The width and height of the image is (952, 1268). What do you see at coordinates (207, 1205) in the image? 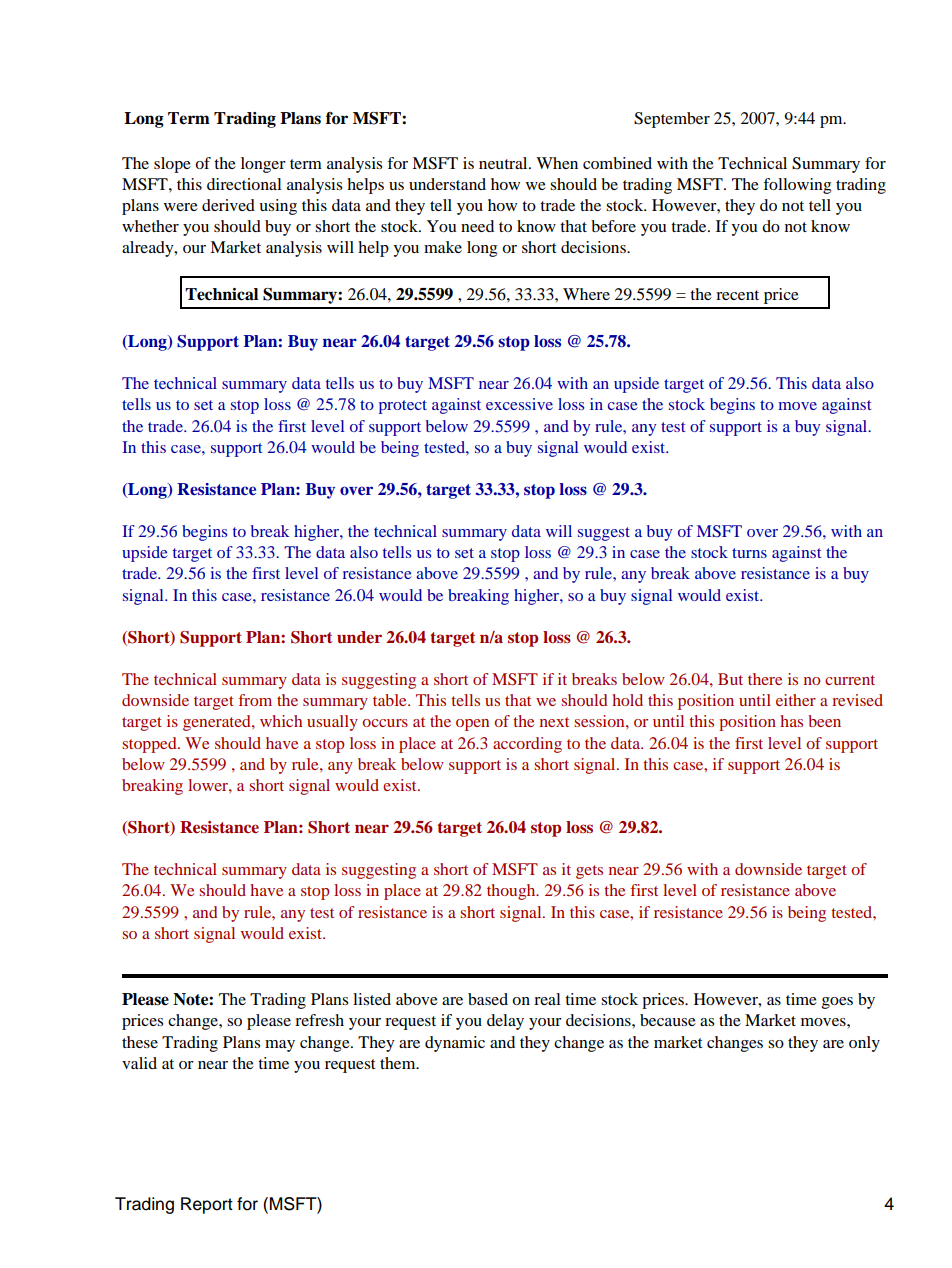
I see `Report` at bounding box center [207, 1205].
